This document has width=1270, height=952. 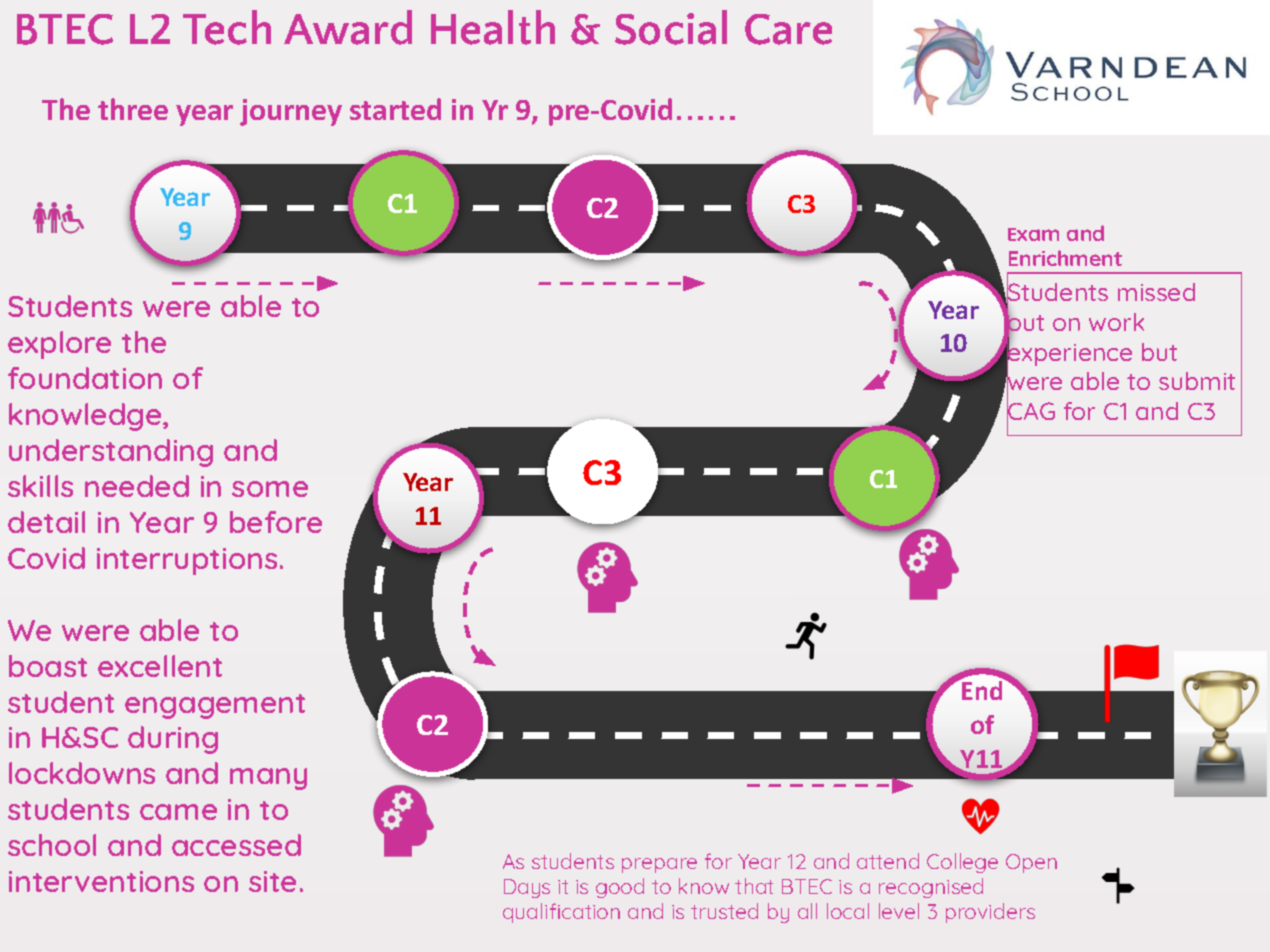 I want to click on Tech, so click(x=227, y=27).
